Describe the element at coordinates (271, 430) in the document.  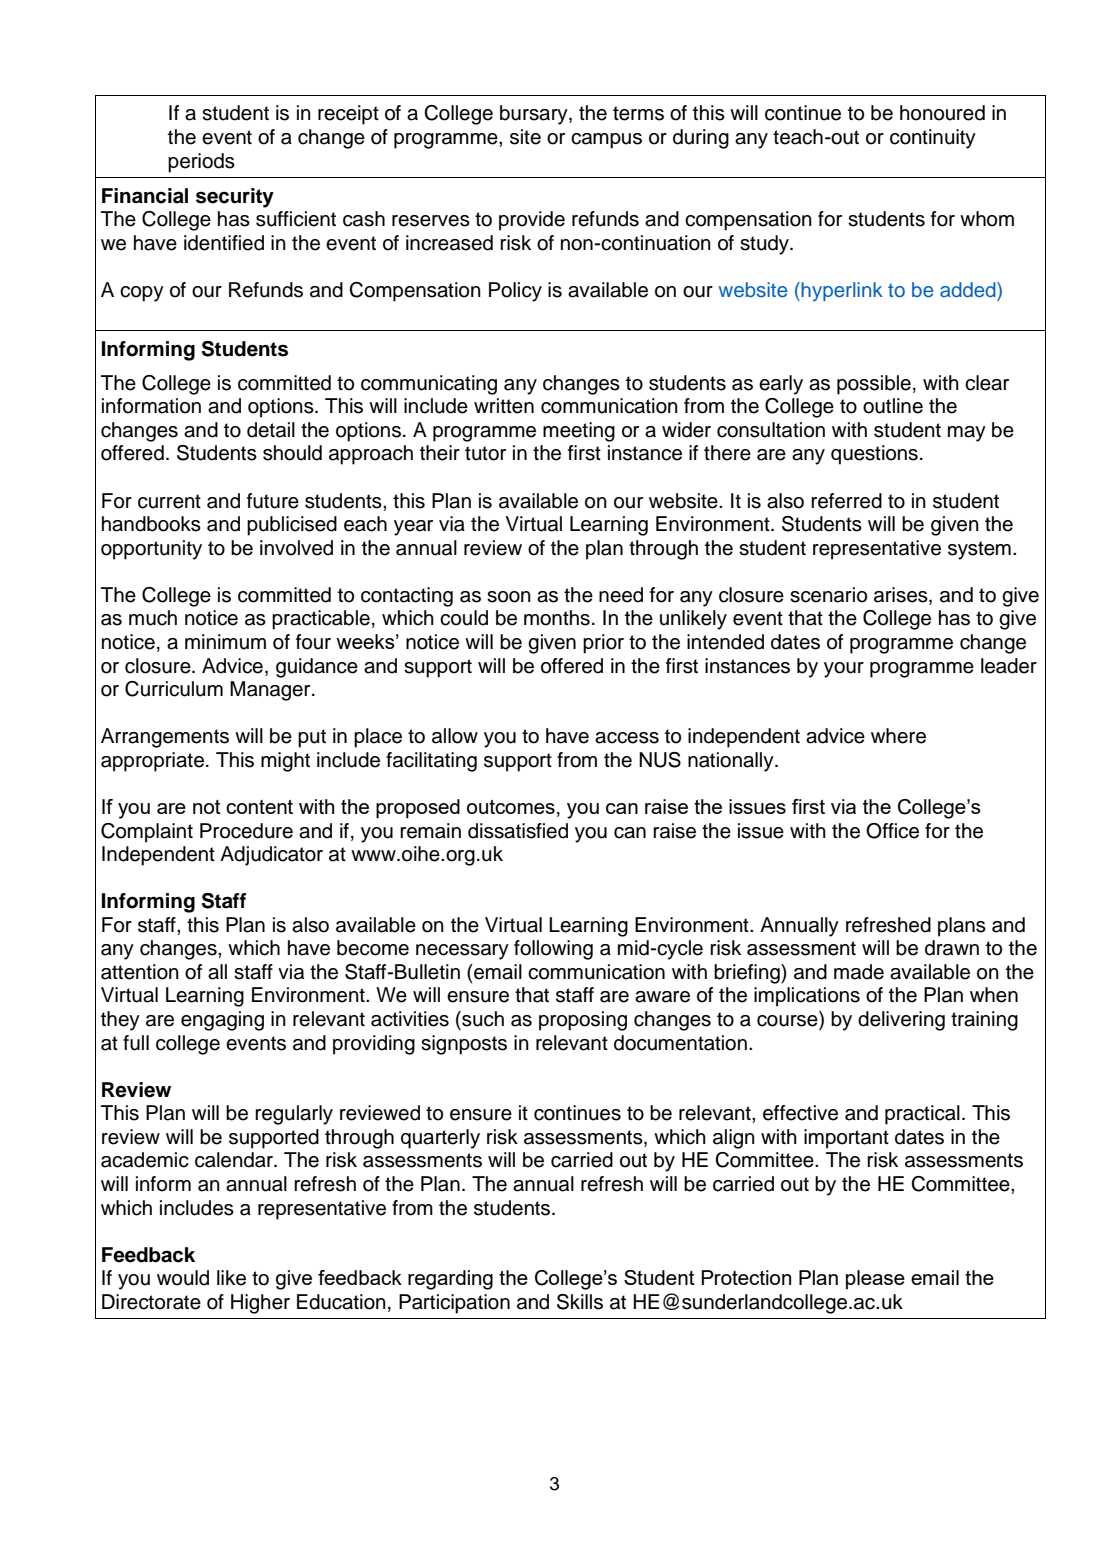
I see `detail` at that location.
